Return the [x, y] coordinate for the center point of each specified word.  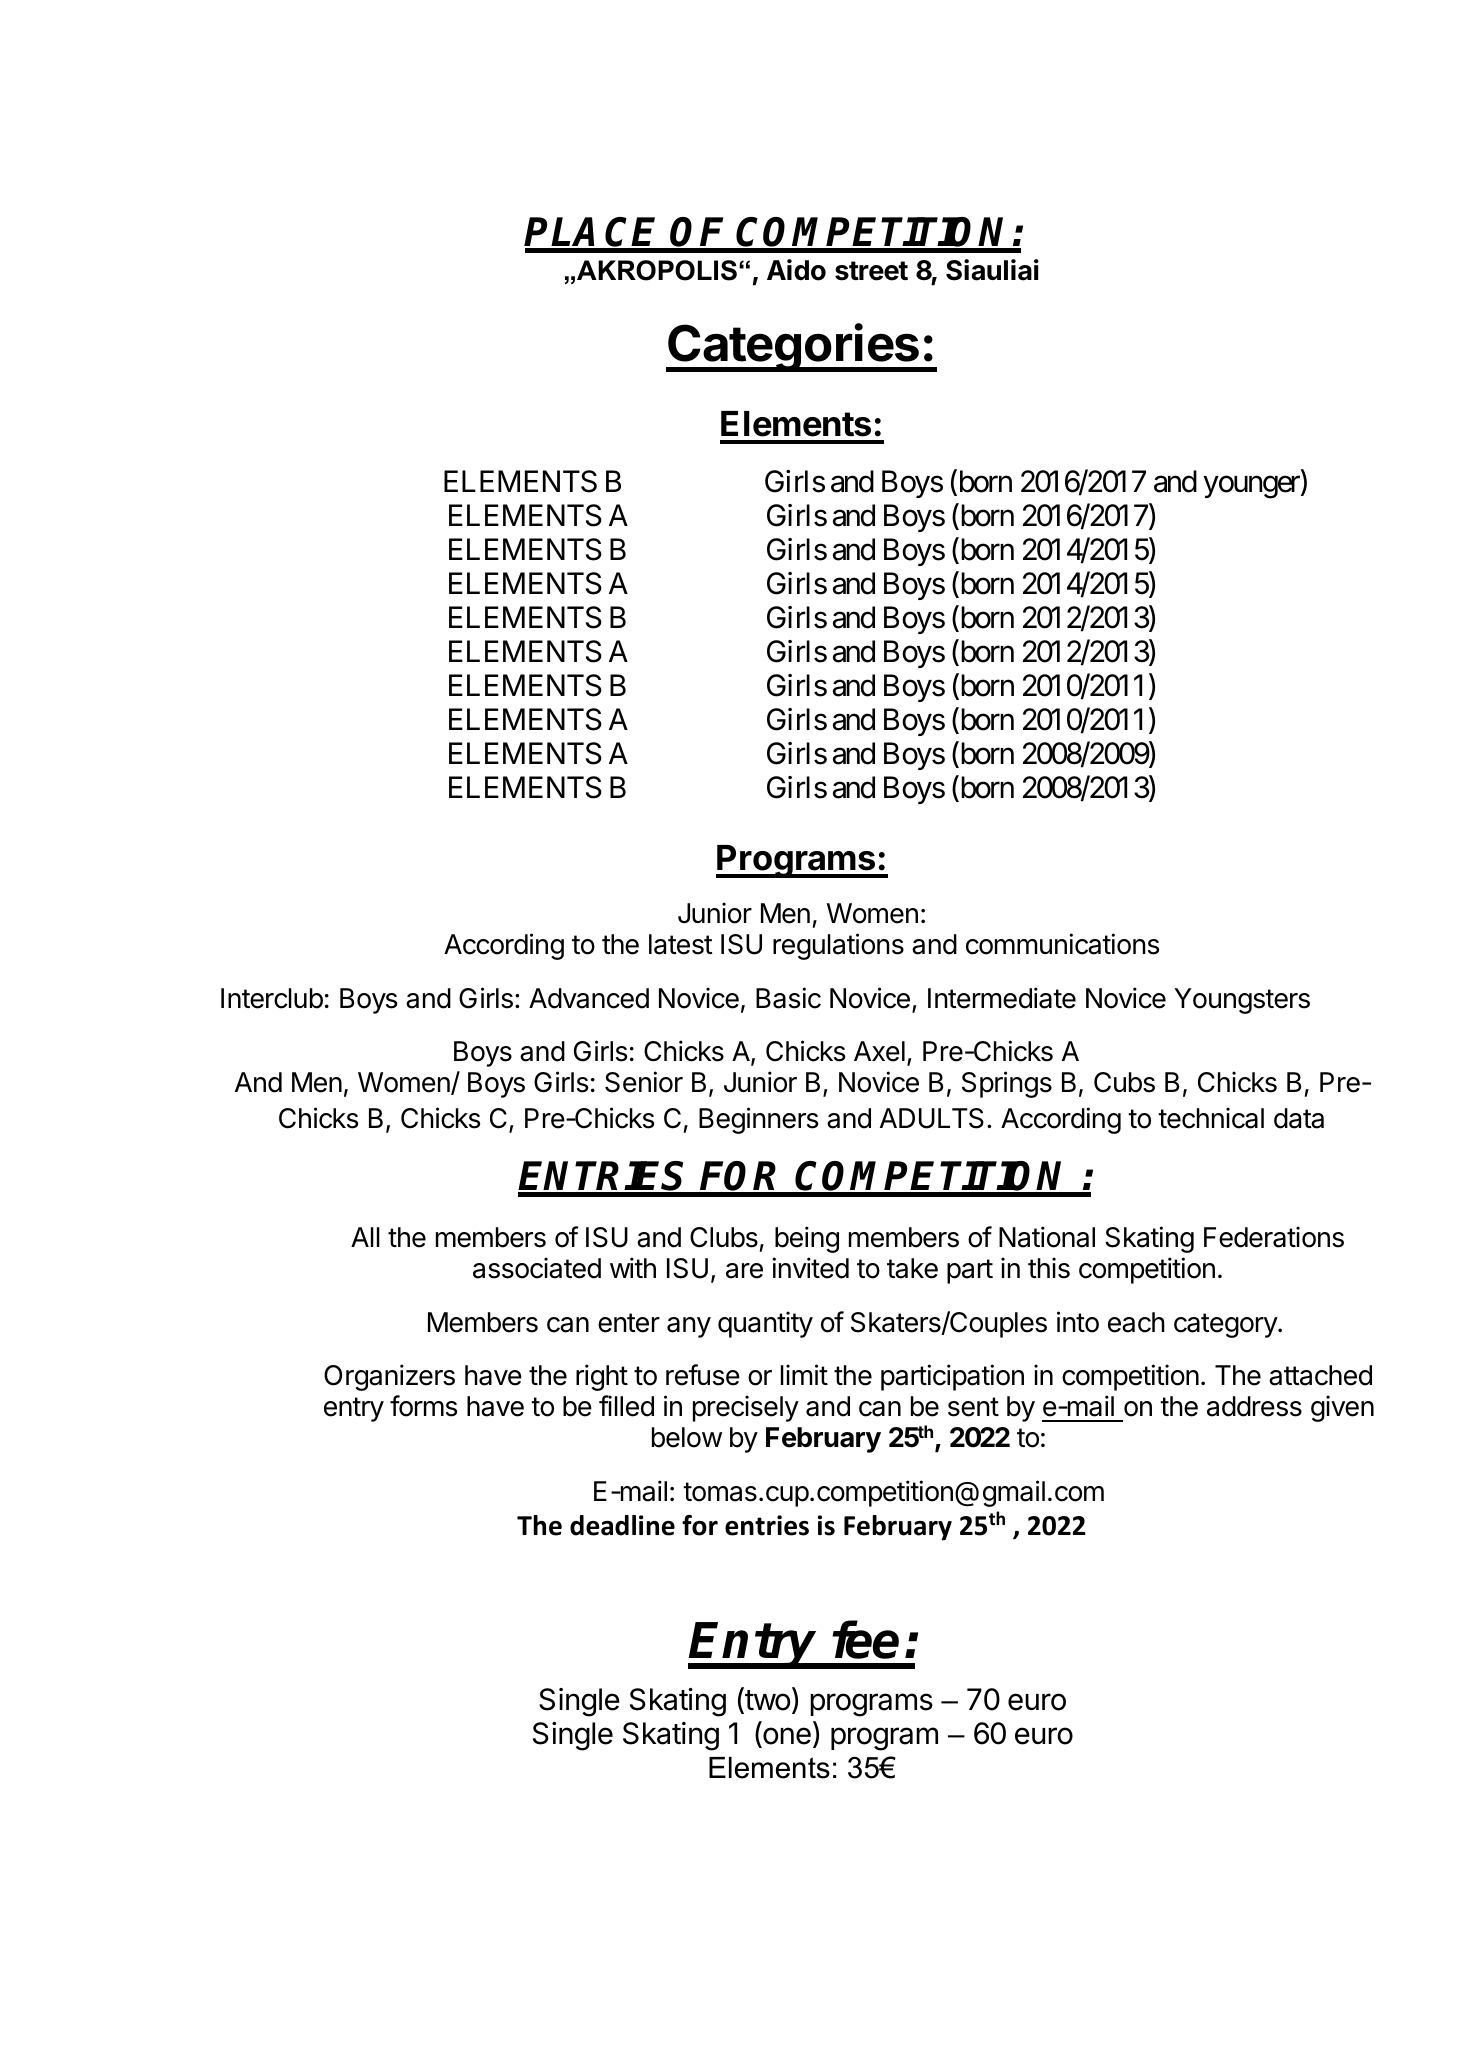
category [1226, 1325]
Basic [788, 998]
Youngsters [1242, 1001]
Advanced [589, 998]
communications [1062, 944]
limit [804, 1374]
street [871, 271]
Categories [793, 347]
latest [681, 944]
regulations [838, 946]
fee [865, 1639]
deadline [622, 1525]
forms [423, 1406]
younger [1252, 487]
